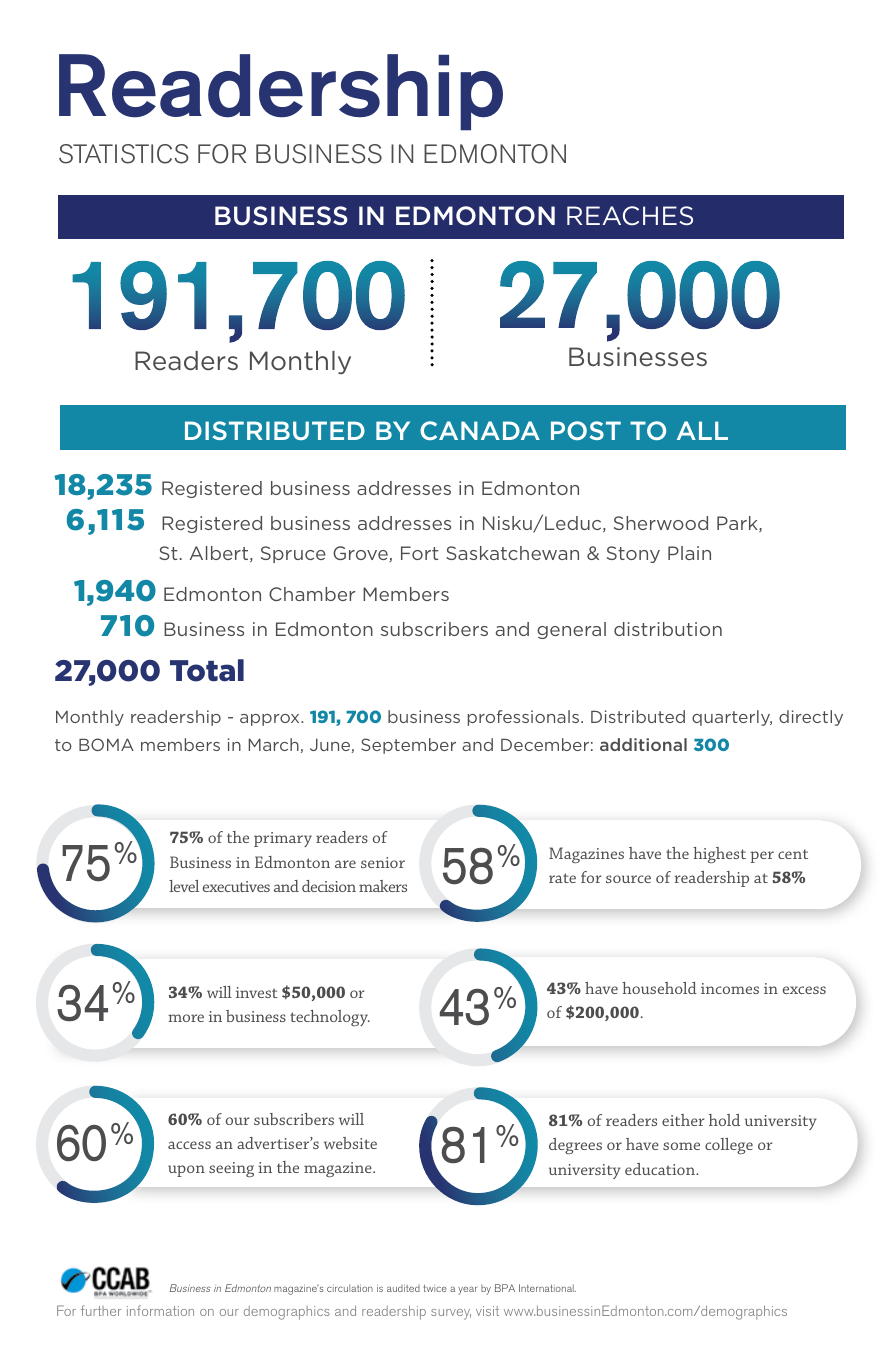 The image size is (883, 1372). Describe the element at coordinates (630, 216) in the image. I see `REACHES` at that location.
